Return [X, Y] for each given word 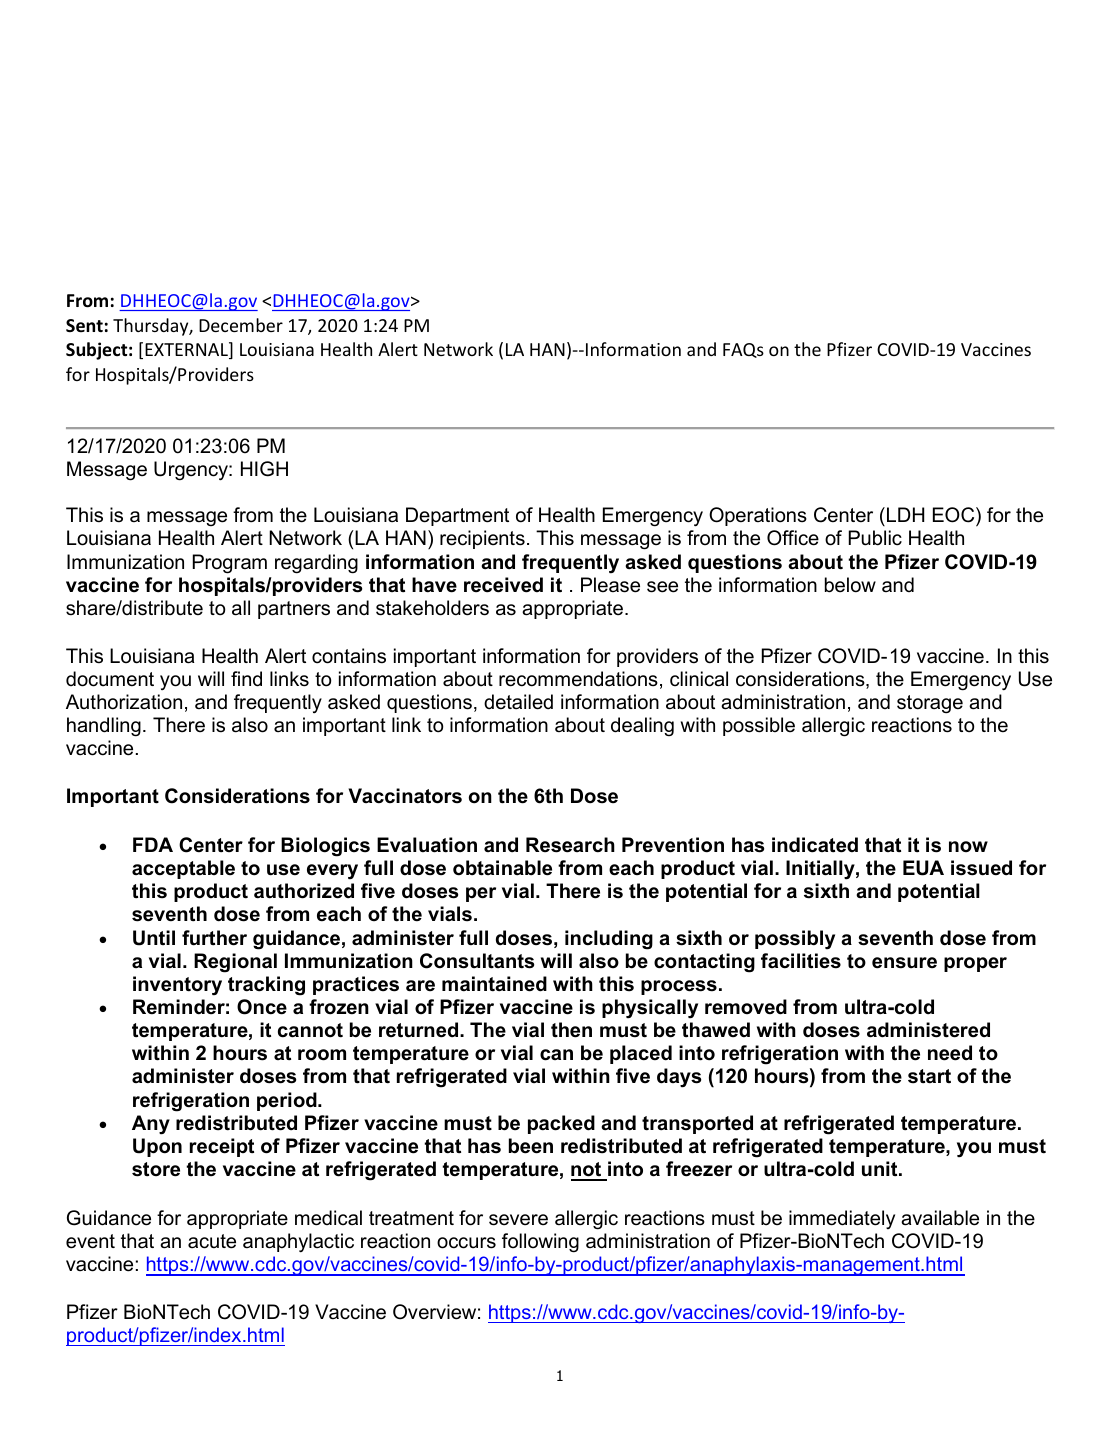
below [850, 585]
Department [457, 516]
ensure [904, 963]
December [241, 325]
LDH [905, 514]
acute [212, 1241]
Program [230, 564]
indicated [815, 845]
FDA [153, 844]
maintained [494, 984]
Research [570, 845]
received [503, 585]
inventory [177, 986]
